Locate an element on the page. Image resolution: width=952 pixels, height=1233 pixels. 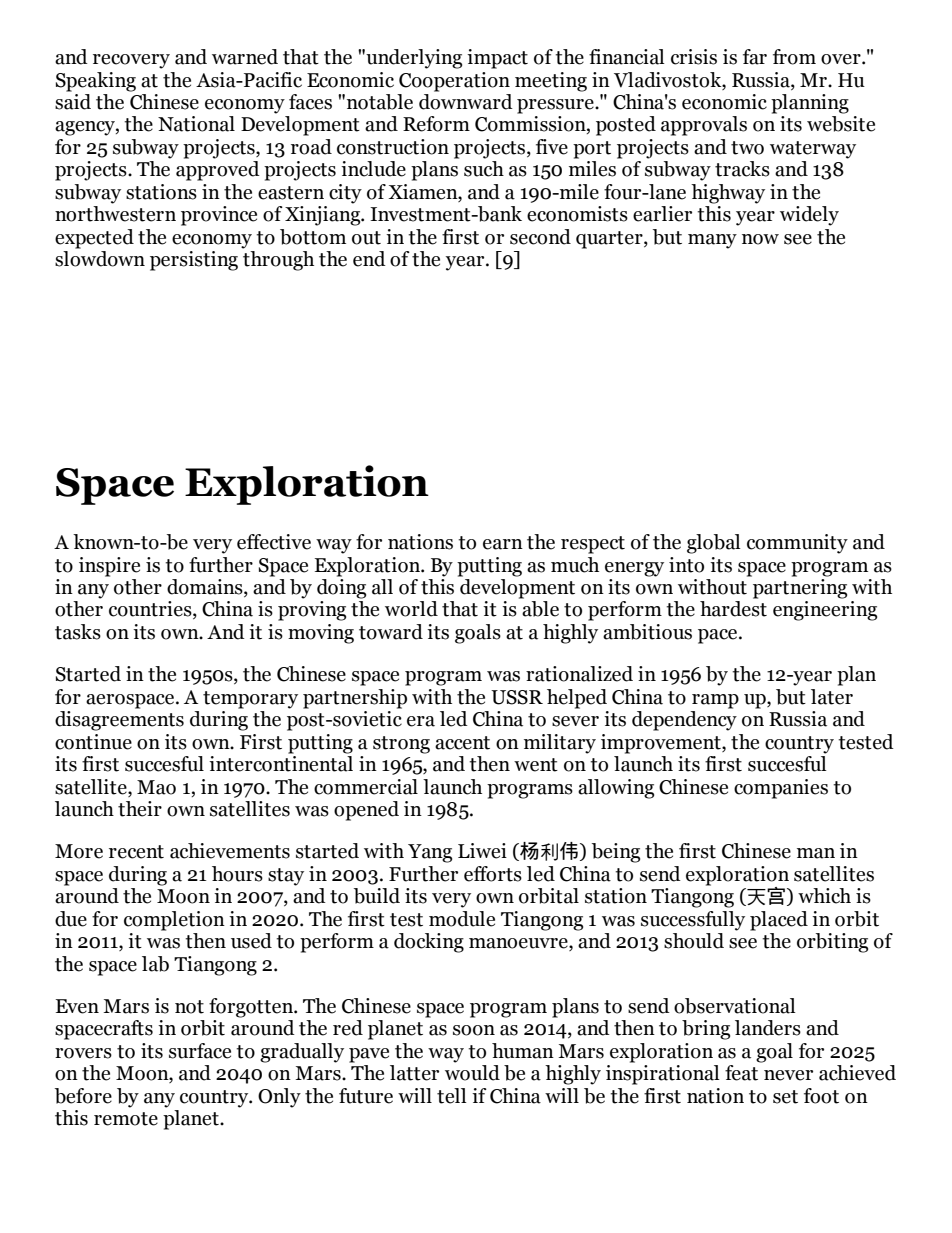
far is located at coordinates (755, 57).
